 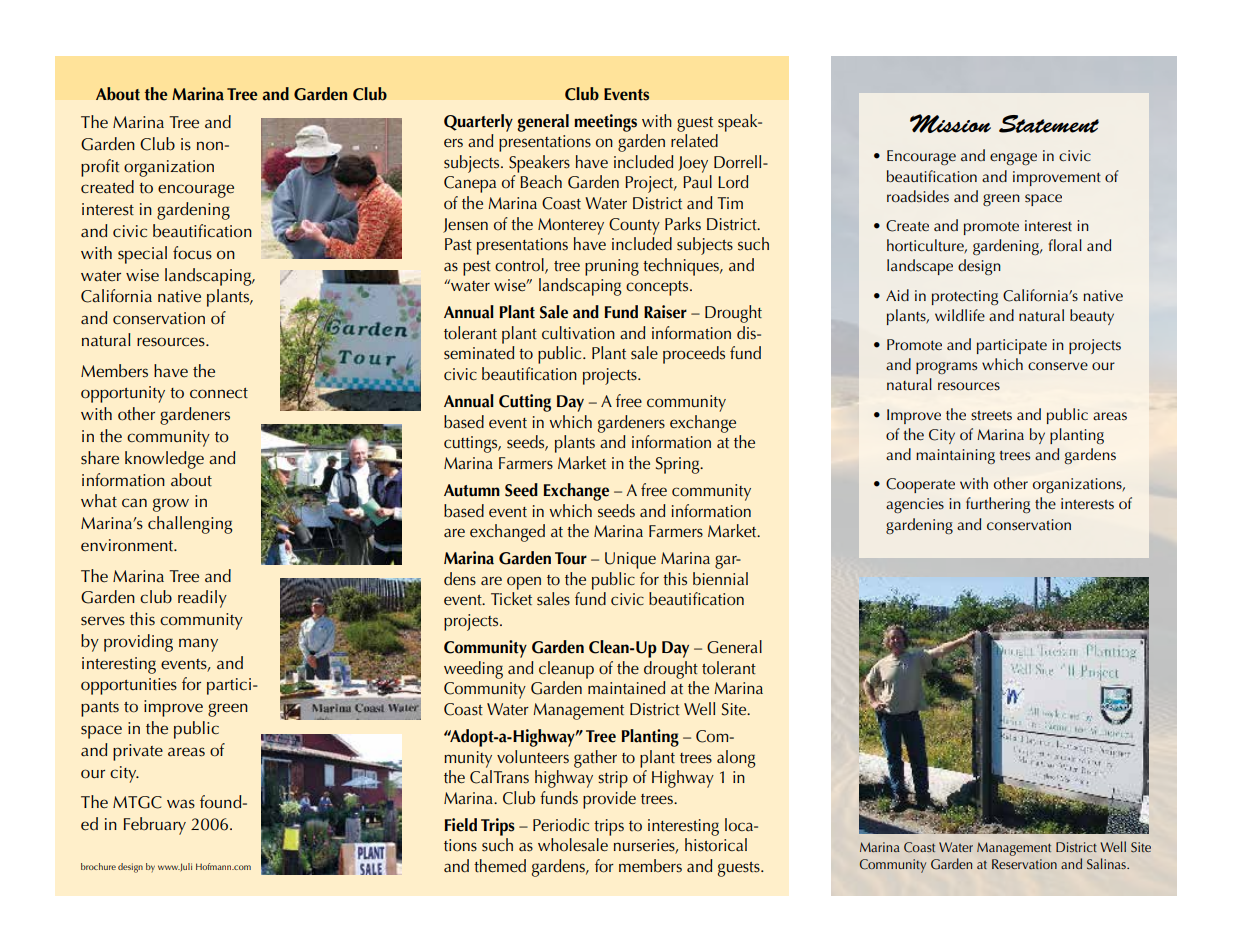 What do you see at coordinates (605, 123) in the page?
I see `meetings` at bounding box center [605, 123].
